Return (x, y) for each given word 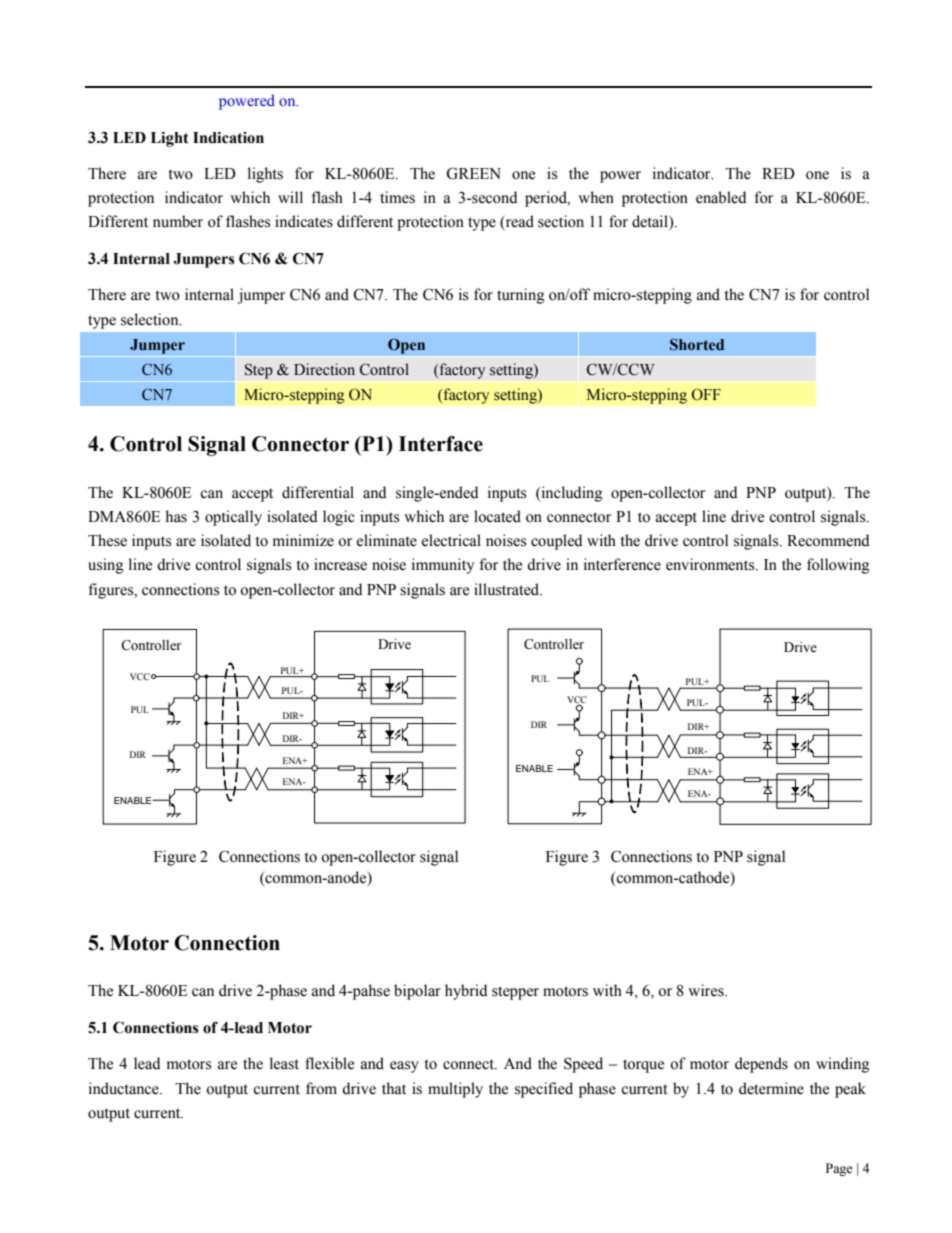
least (284, 1063)
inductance (125, 1088)
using (106, 566)
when (596, 197)
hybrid (466, 992)
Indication (228, 138)
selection (151, 319)
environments (711, 564)
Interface (441, 444)
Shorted (697, 345)
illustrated (508, 589)
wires (707, 990)
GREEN (473, 173)
